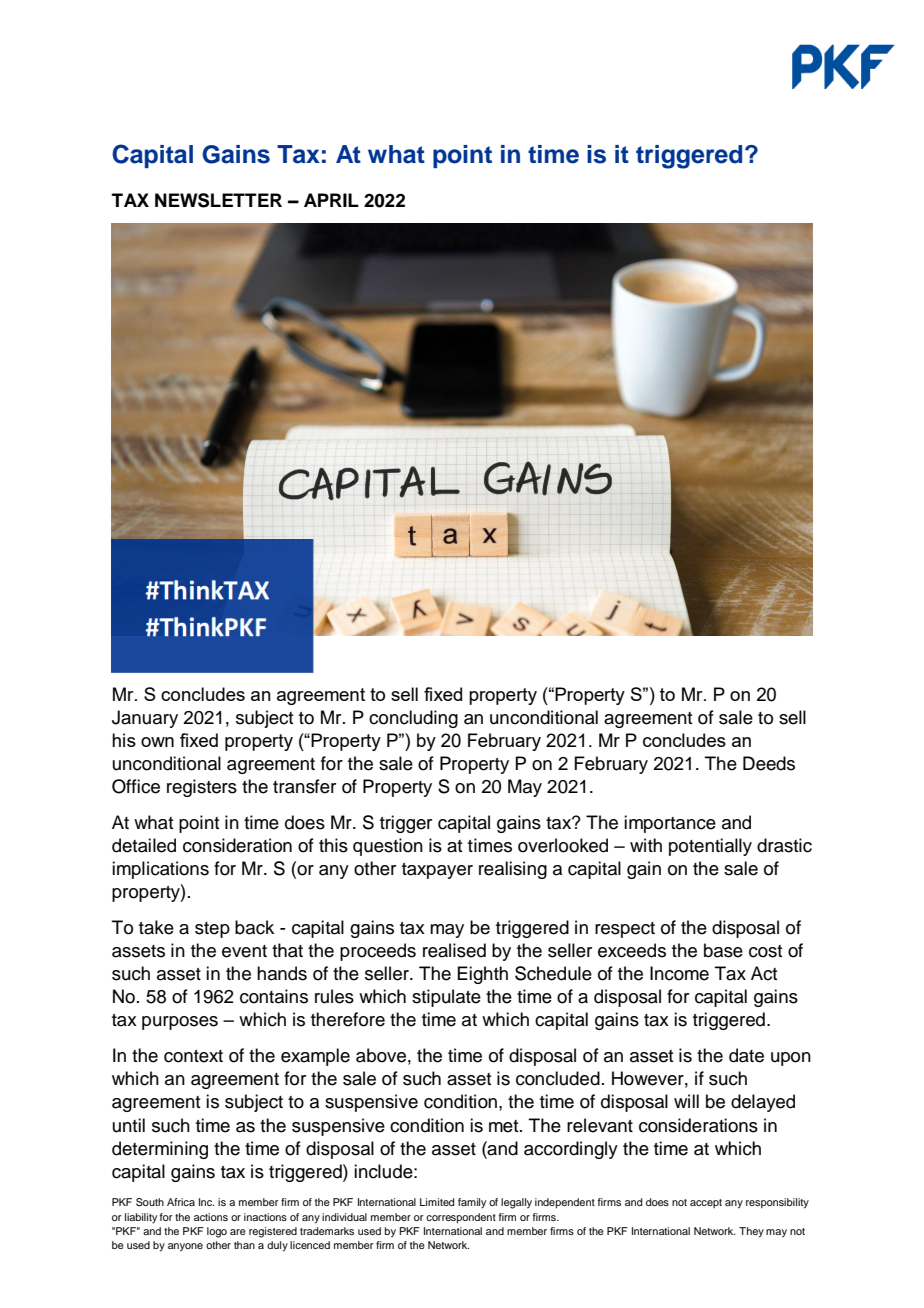 The height and width of the screenshot is (1308, 924). I want to click on APRIL, so click(331, 200).
